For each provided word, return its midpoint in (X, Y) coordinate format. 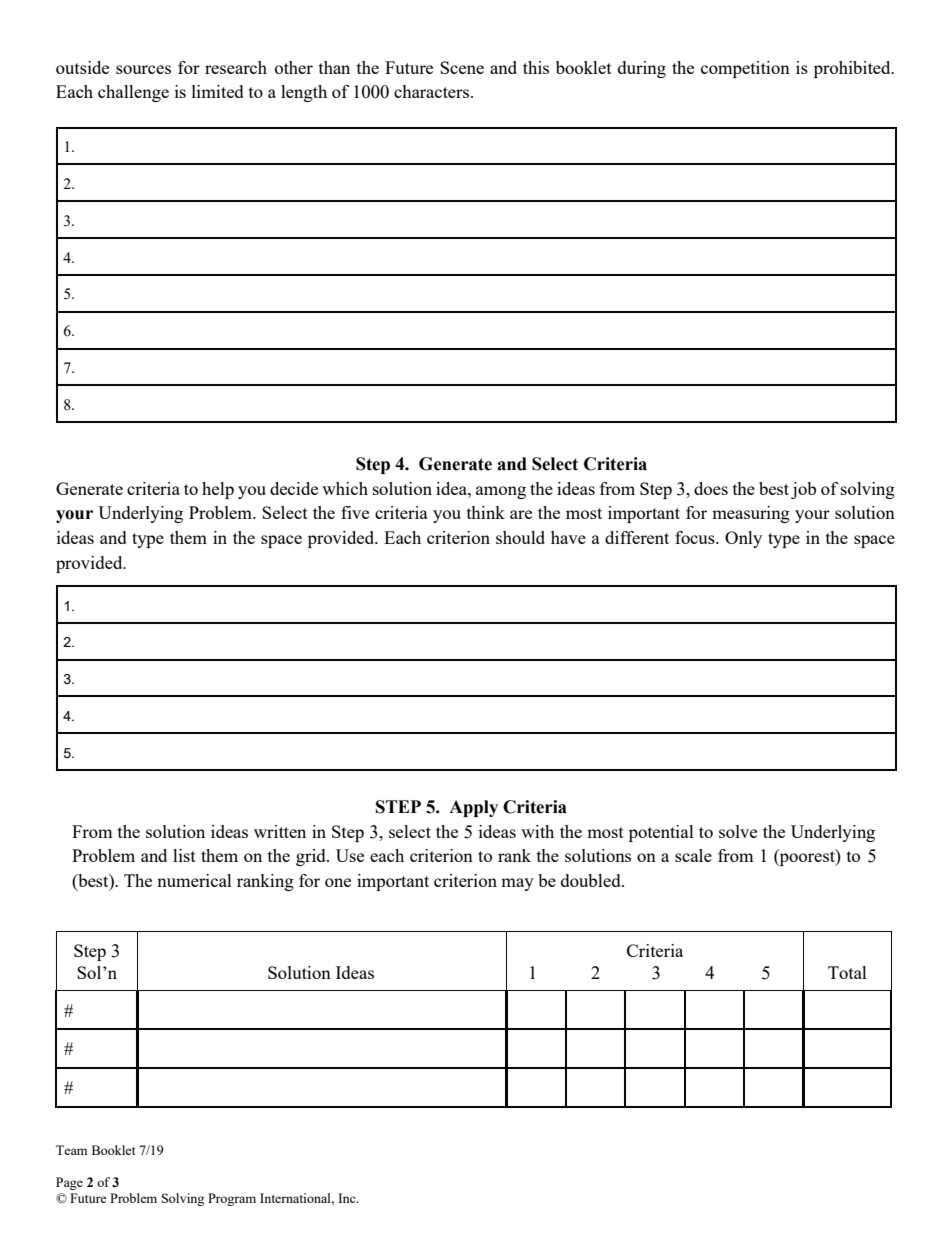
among (501, 492)
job (803, 490)
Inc (348, 1198)
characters (433, 91)
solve (738, 831)
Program (232, 1199)
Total (847, 972)
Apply (473, 808)
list (184, 855)
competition (745, 69)
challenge (133, 93)
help (218, 490)
